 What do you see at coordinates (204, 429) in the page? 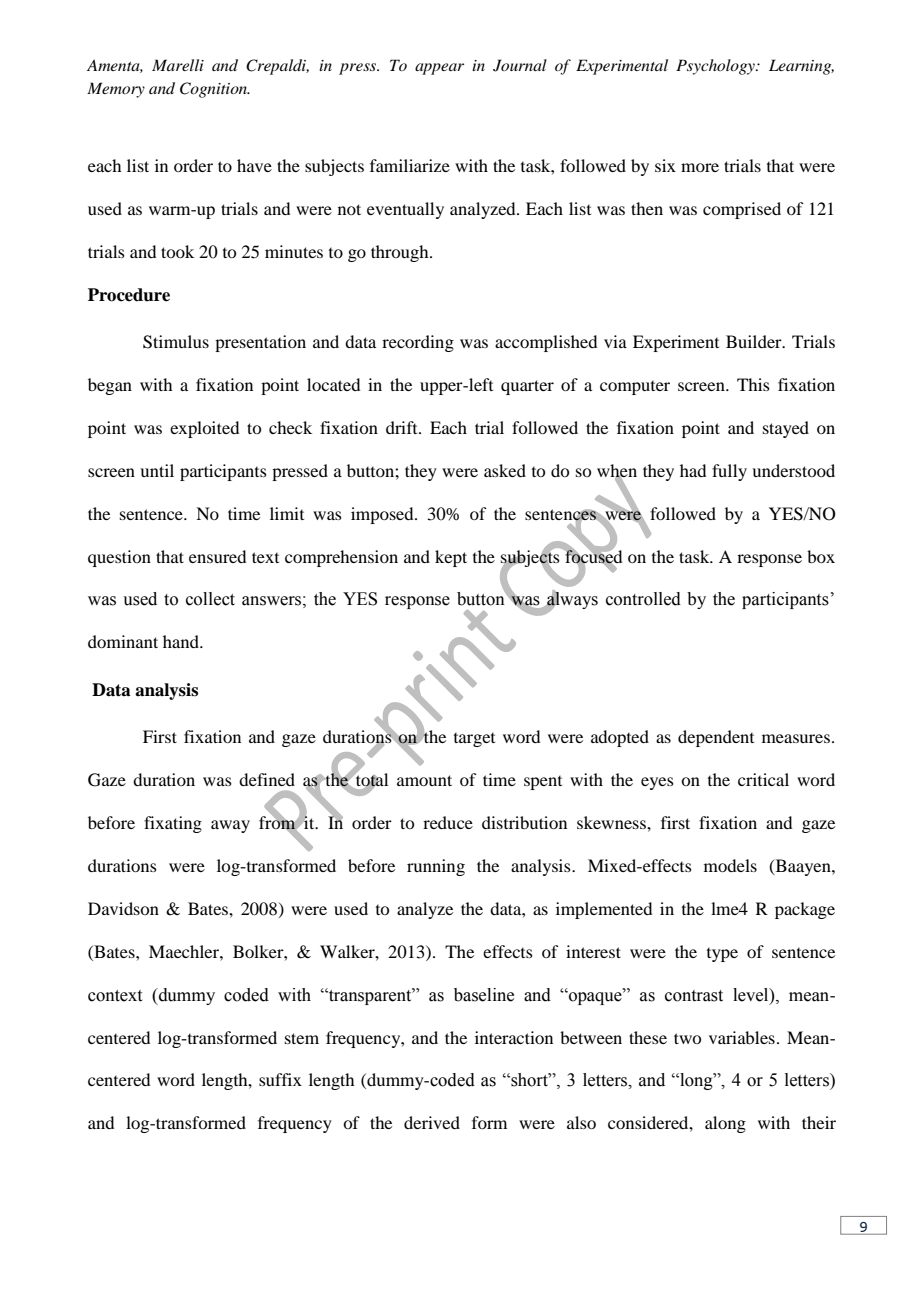
I see `exploited` at bounding box center [204, 429].
